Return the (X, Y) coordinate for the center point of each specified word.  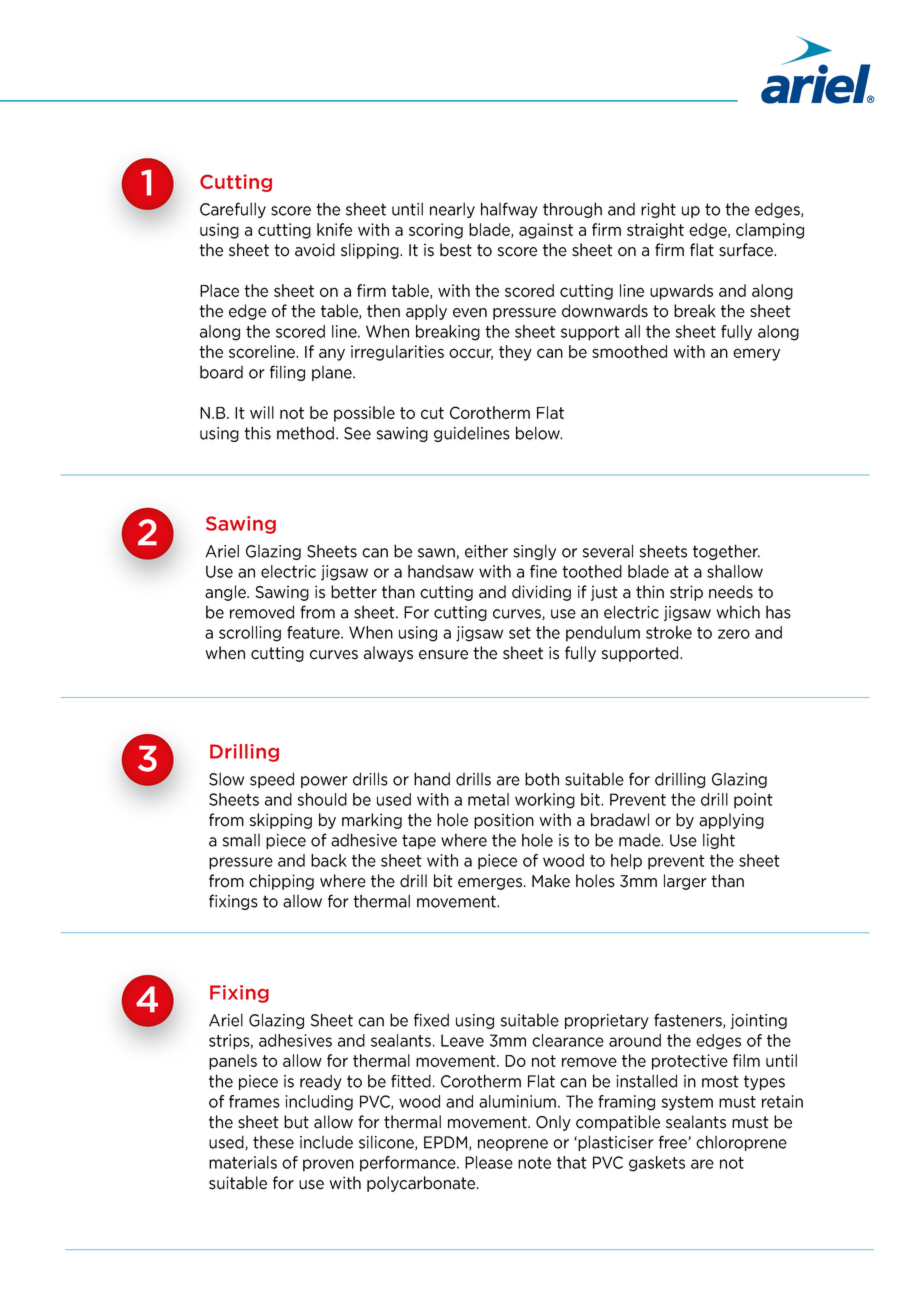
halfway (509, 210)
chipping (281, 882)
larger (685, 882)
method (305, 433)
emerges (491, 884)
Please (489, 1162)
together (726, 552)
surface (747, 250)
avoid (315, 250)
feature (314, 632)
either (486, 551)
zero (734, 634)
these (273, 1142)
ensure (443, 655)
